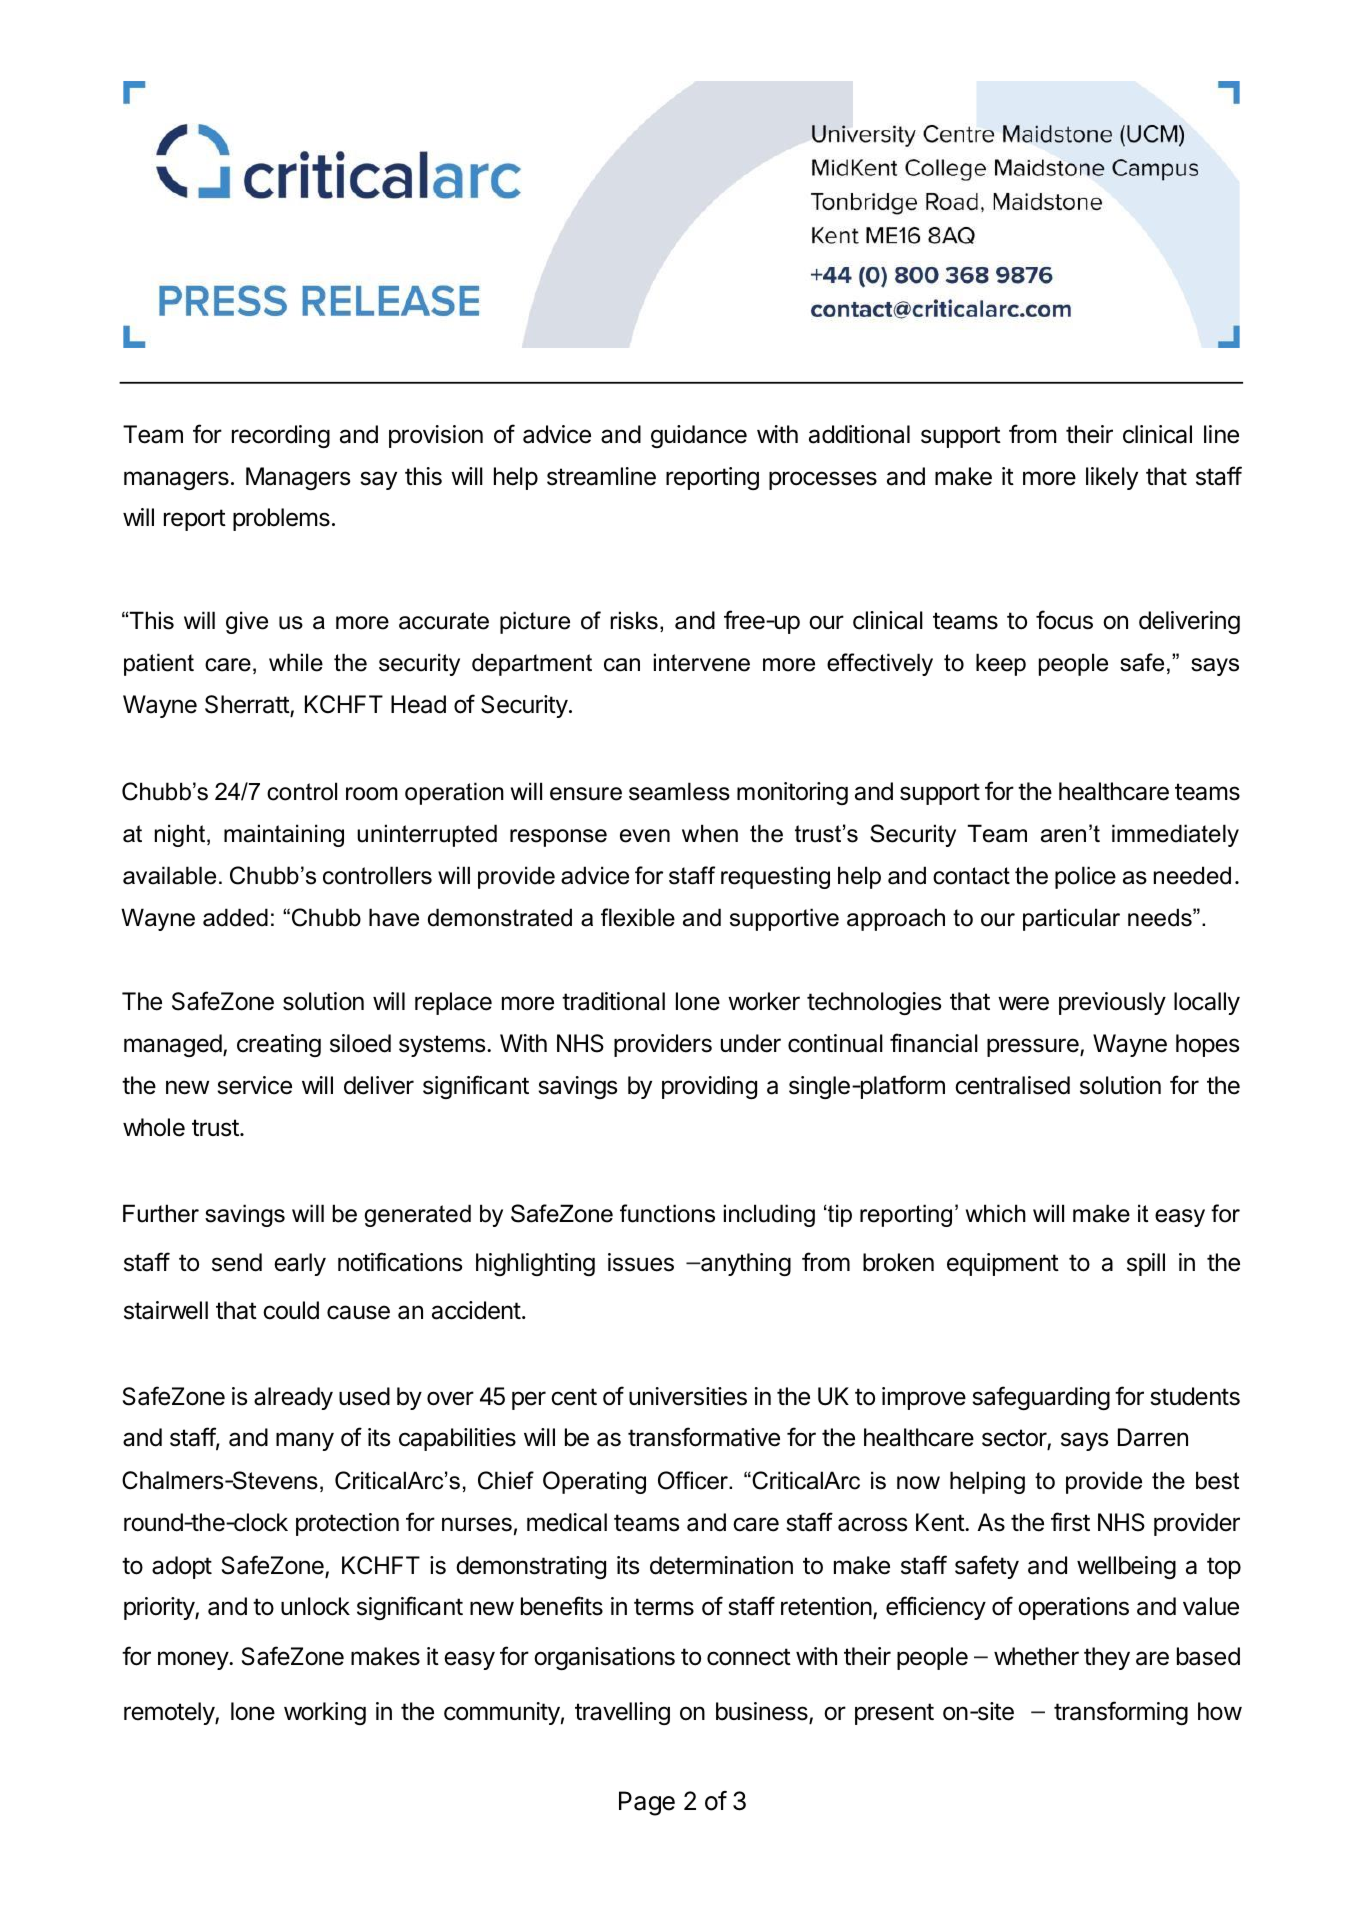  What do you see at coordinates (279, 1045) in the screenshot?
I see `creating` at bounding box center [279, 1045].
